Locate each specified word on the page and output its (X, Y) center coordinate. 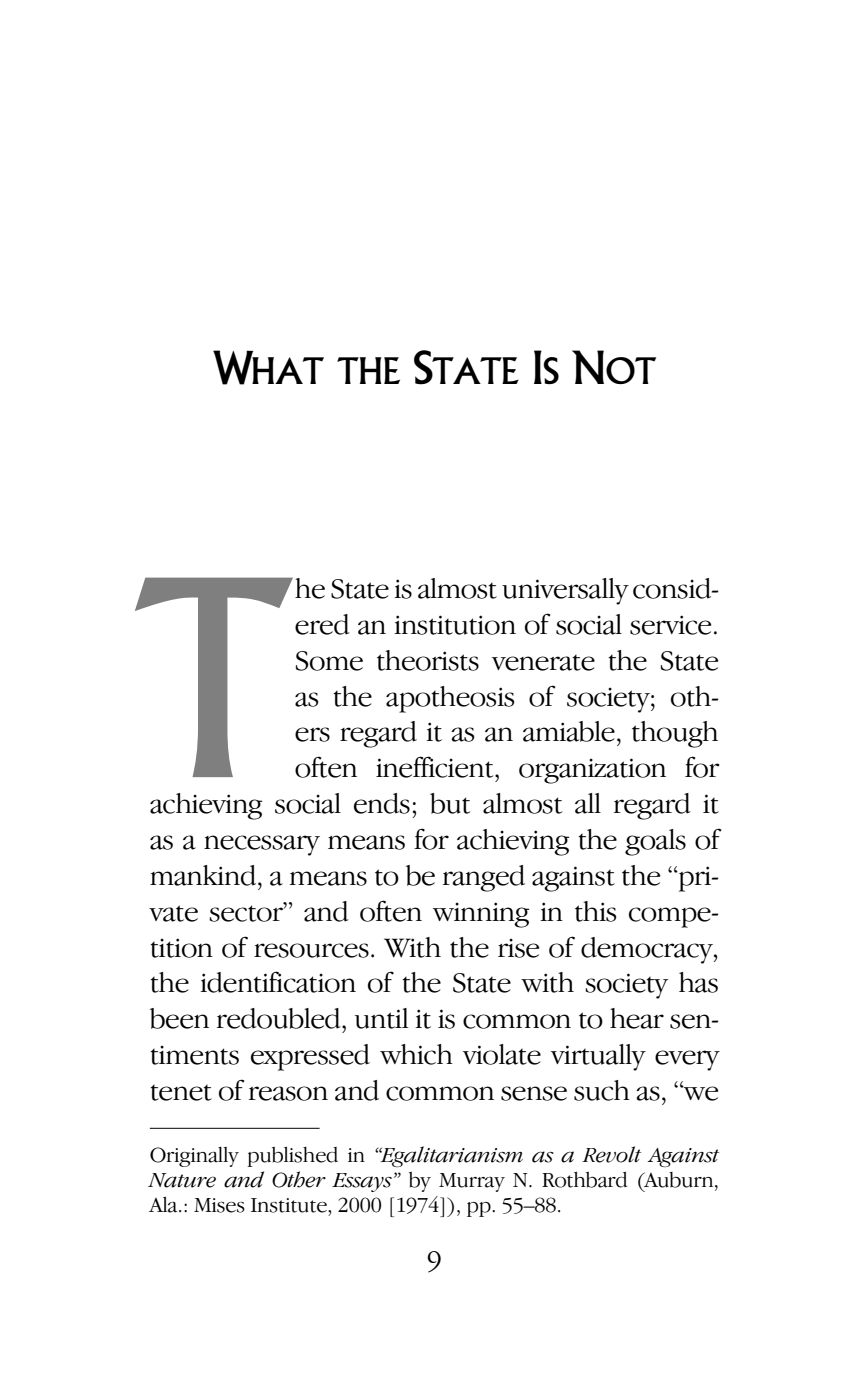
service (670, 625)
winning (481, 915)
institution (455, 625)
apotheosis (450, 699)
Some (329, 661)
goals (655, 842)
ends (382, 803)
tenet (181, 1093)
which (416, 1054)
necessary (262, 845)
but (450, 803)
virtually (598, 1057)
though (675, 734)
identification (278, 982)
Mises (219, 1205)
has (698, 982)
